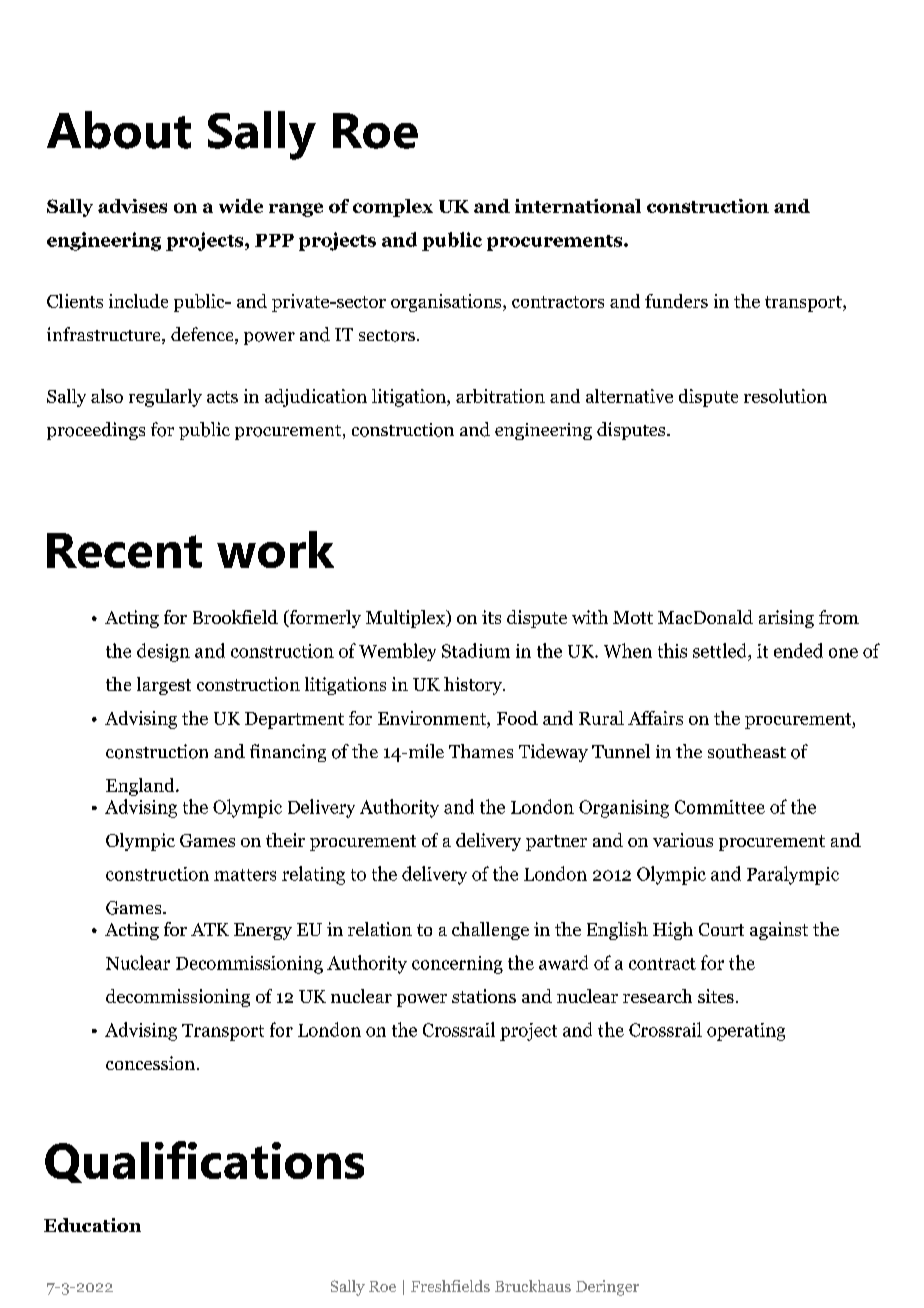 Image resolution: width=924 pixels, height=1308 pixels. Describe the element at coordinates (165, 398) in the page. I see `regularly` at that location.
